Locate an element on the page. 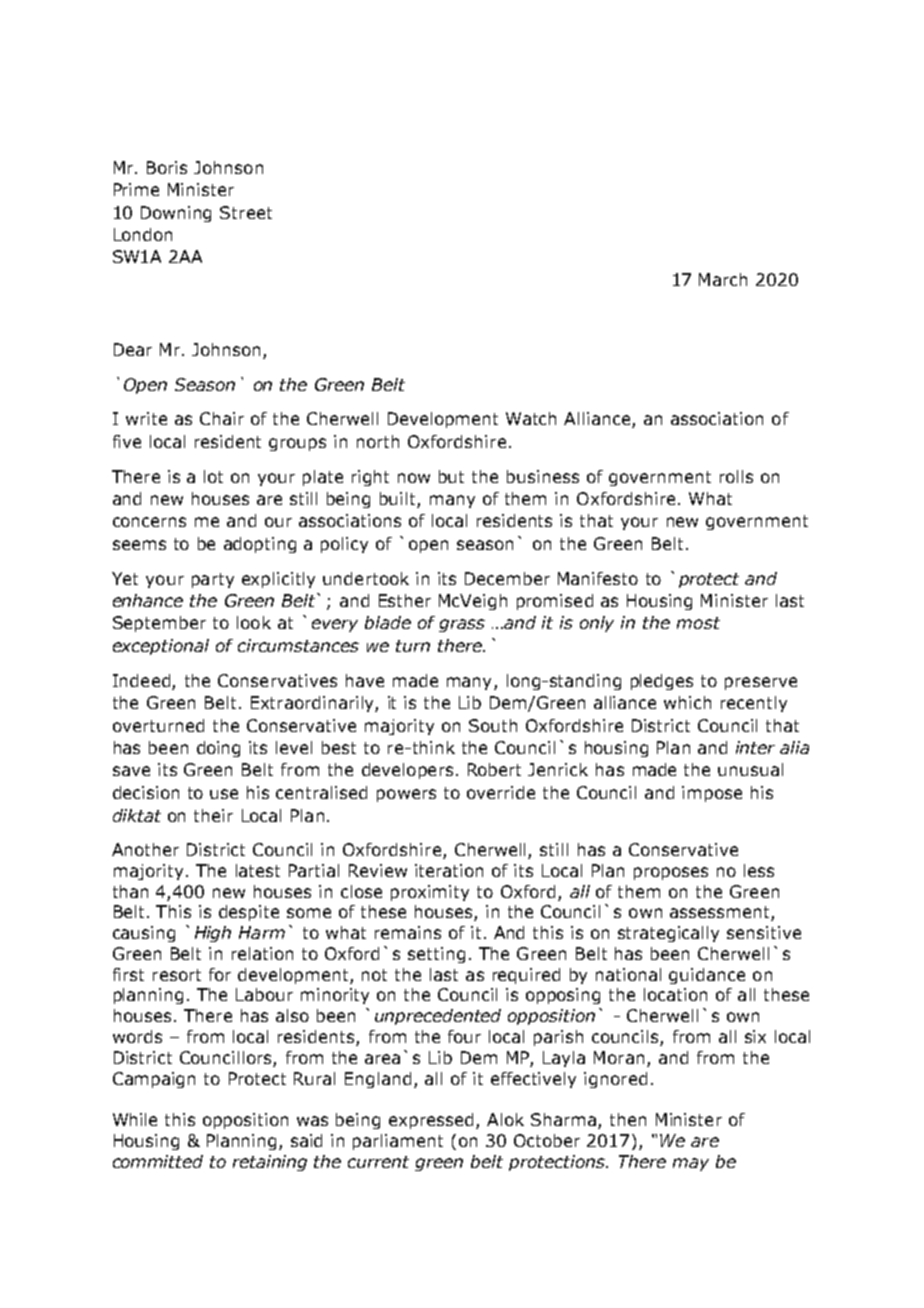 This document has height=1308, width=924. grass is located at coordinates (462, 625).
